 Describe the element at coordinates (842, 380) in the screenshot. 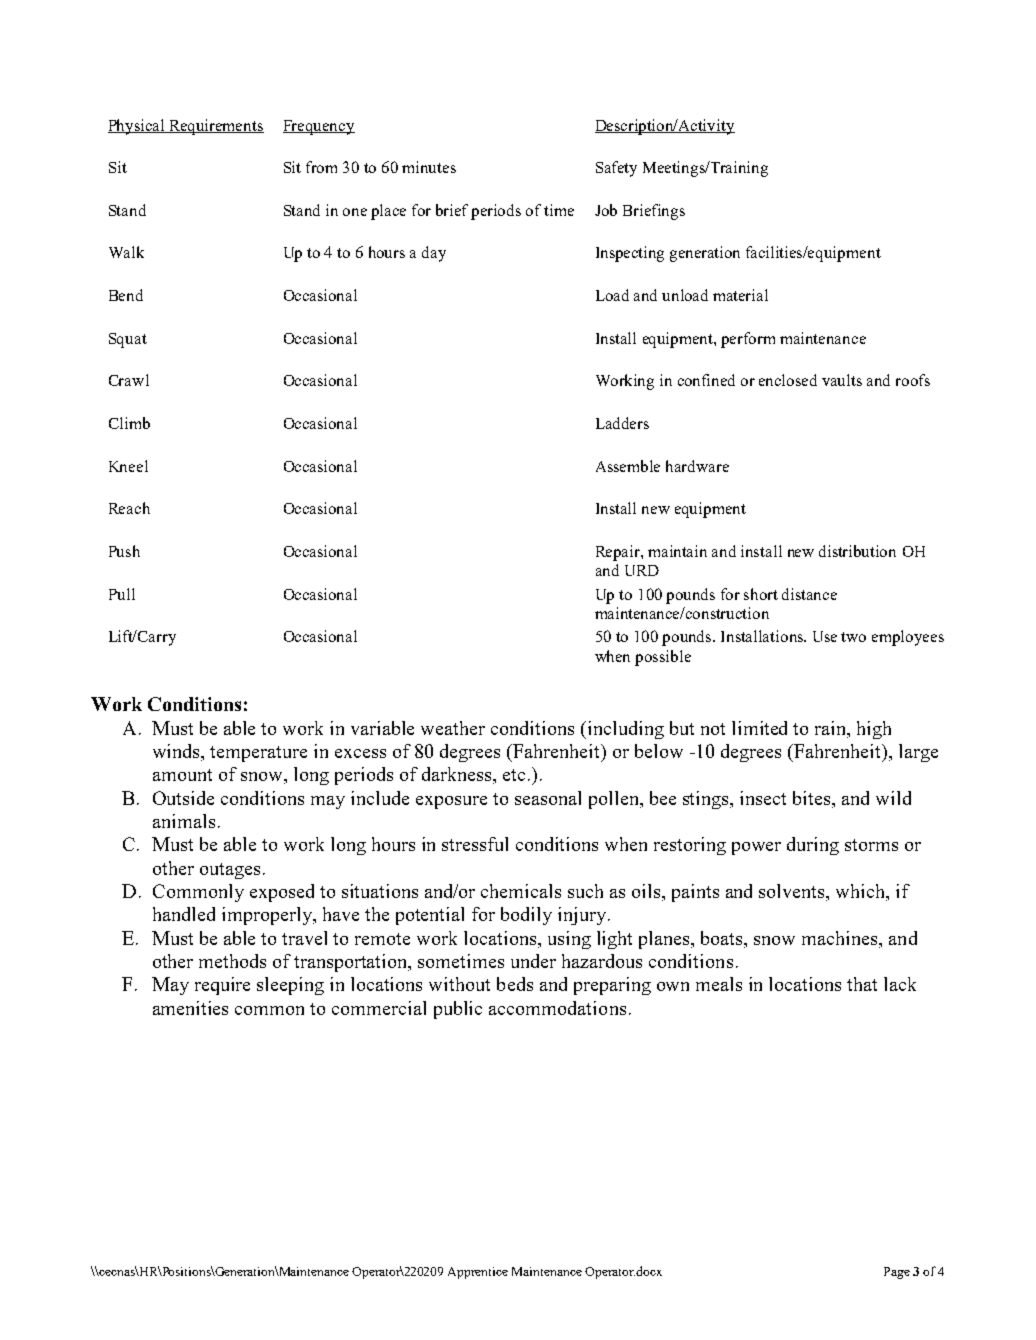

I see `vaults` at that location.
